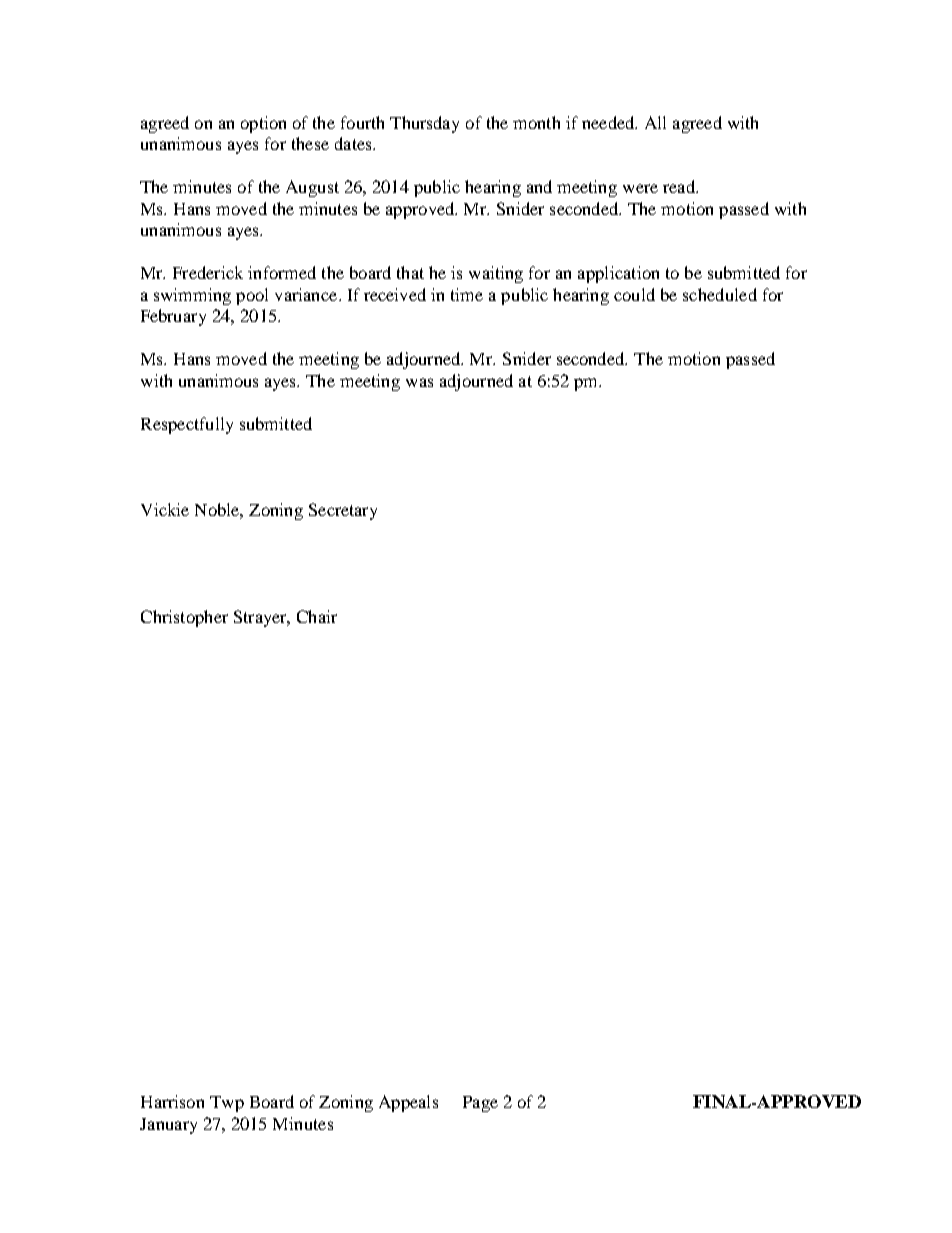  What do you see at coordinates (480, 1104) in the image?
I see `Page` at bounding box center [480, 1104].
